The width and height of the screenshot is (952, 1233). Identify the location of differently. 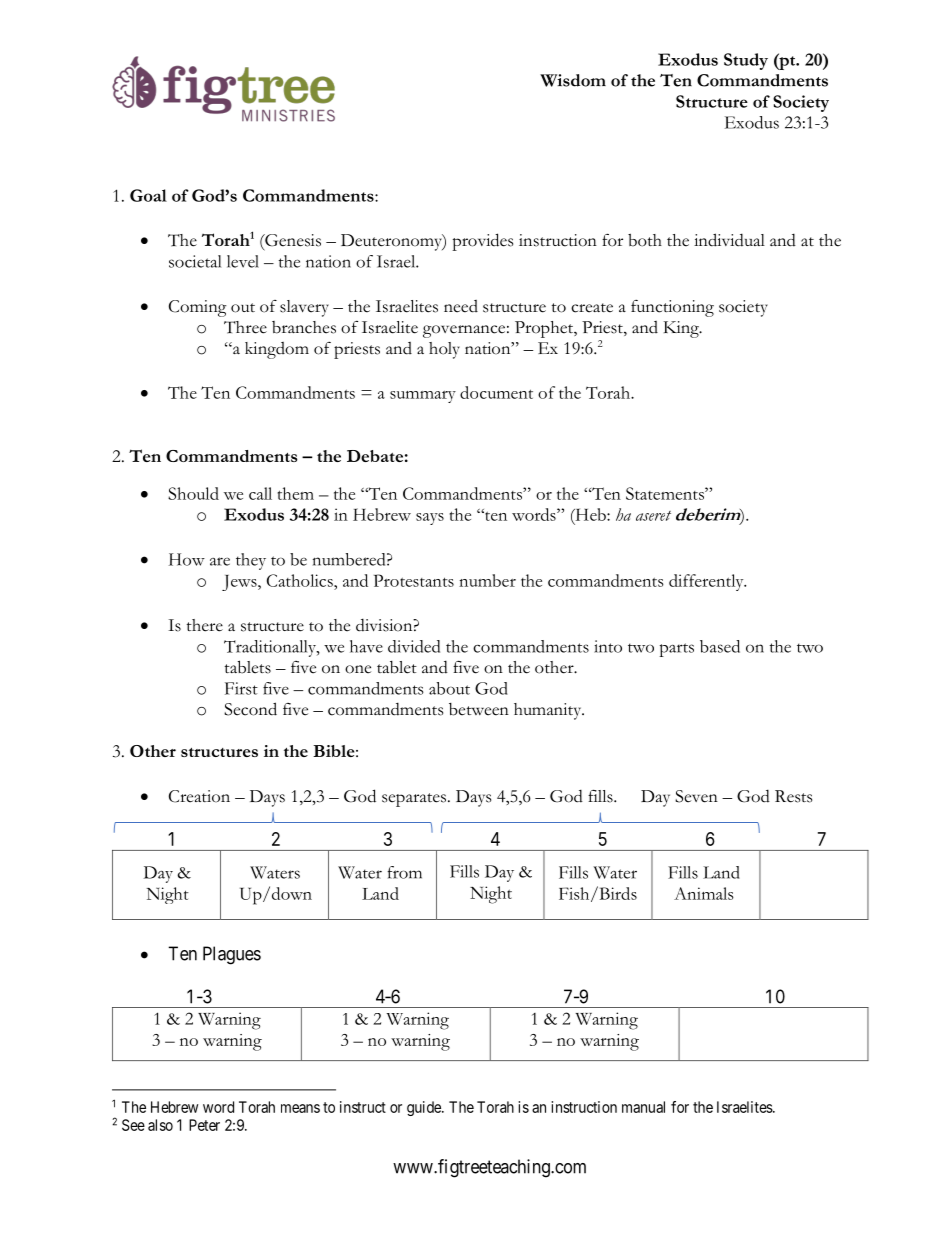
(707, 582).
